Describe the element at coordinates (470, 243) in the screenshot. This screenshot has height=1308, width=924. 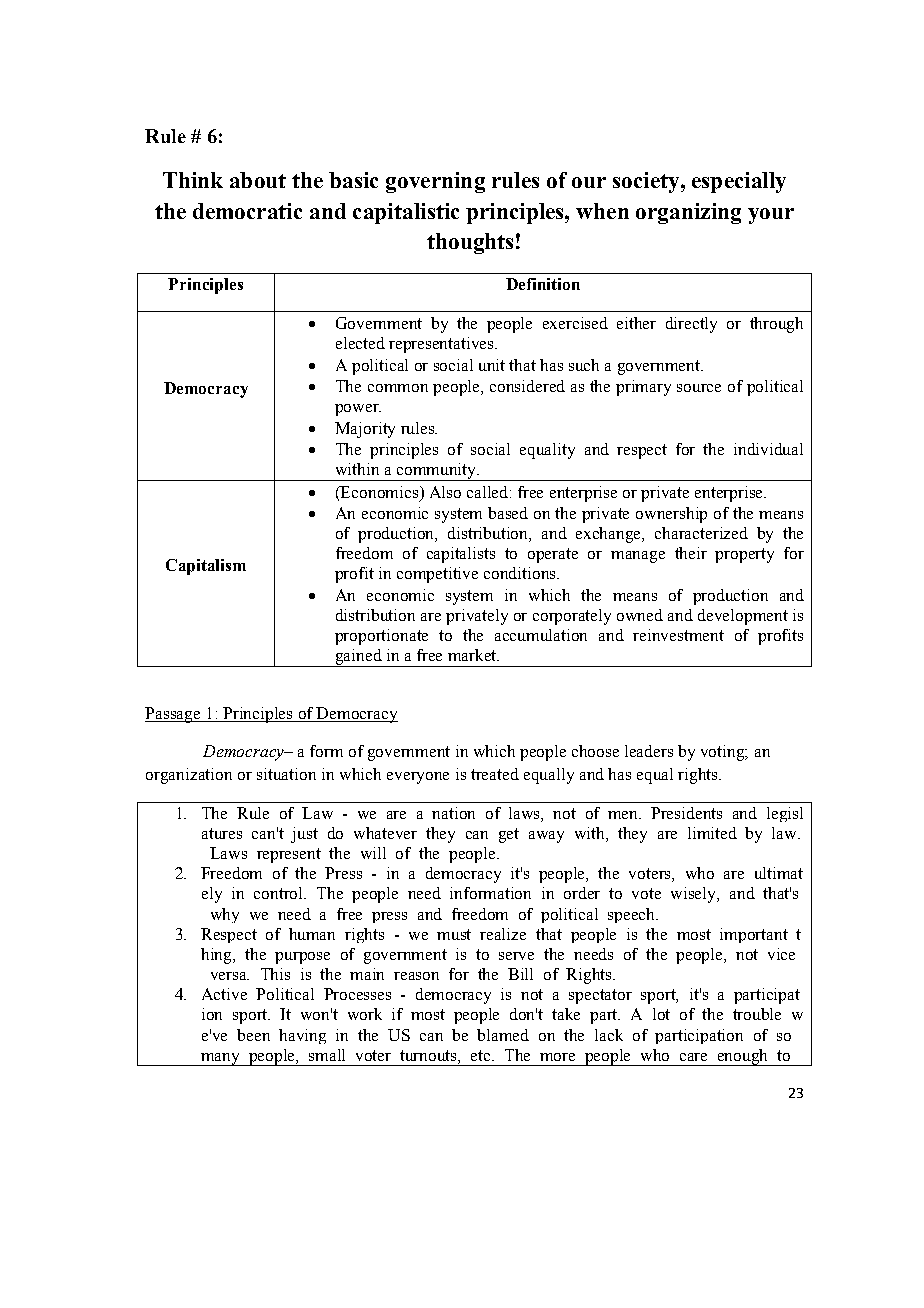
I see `thoughts` at that location.
